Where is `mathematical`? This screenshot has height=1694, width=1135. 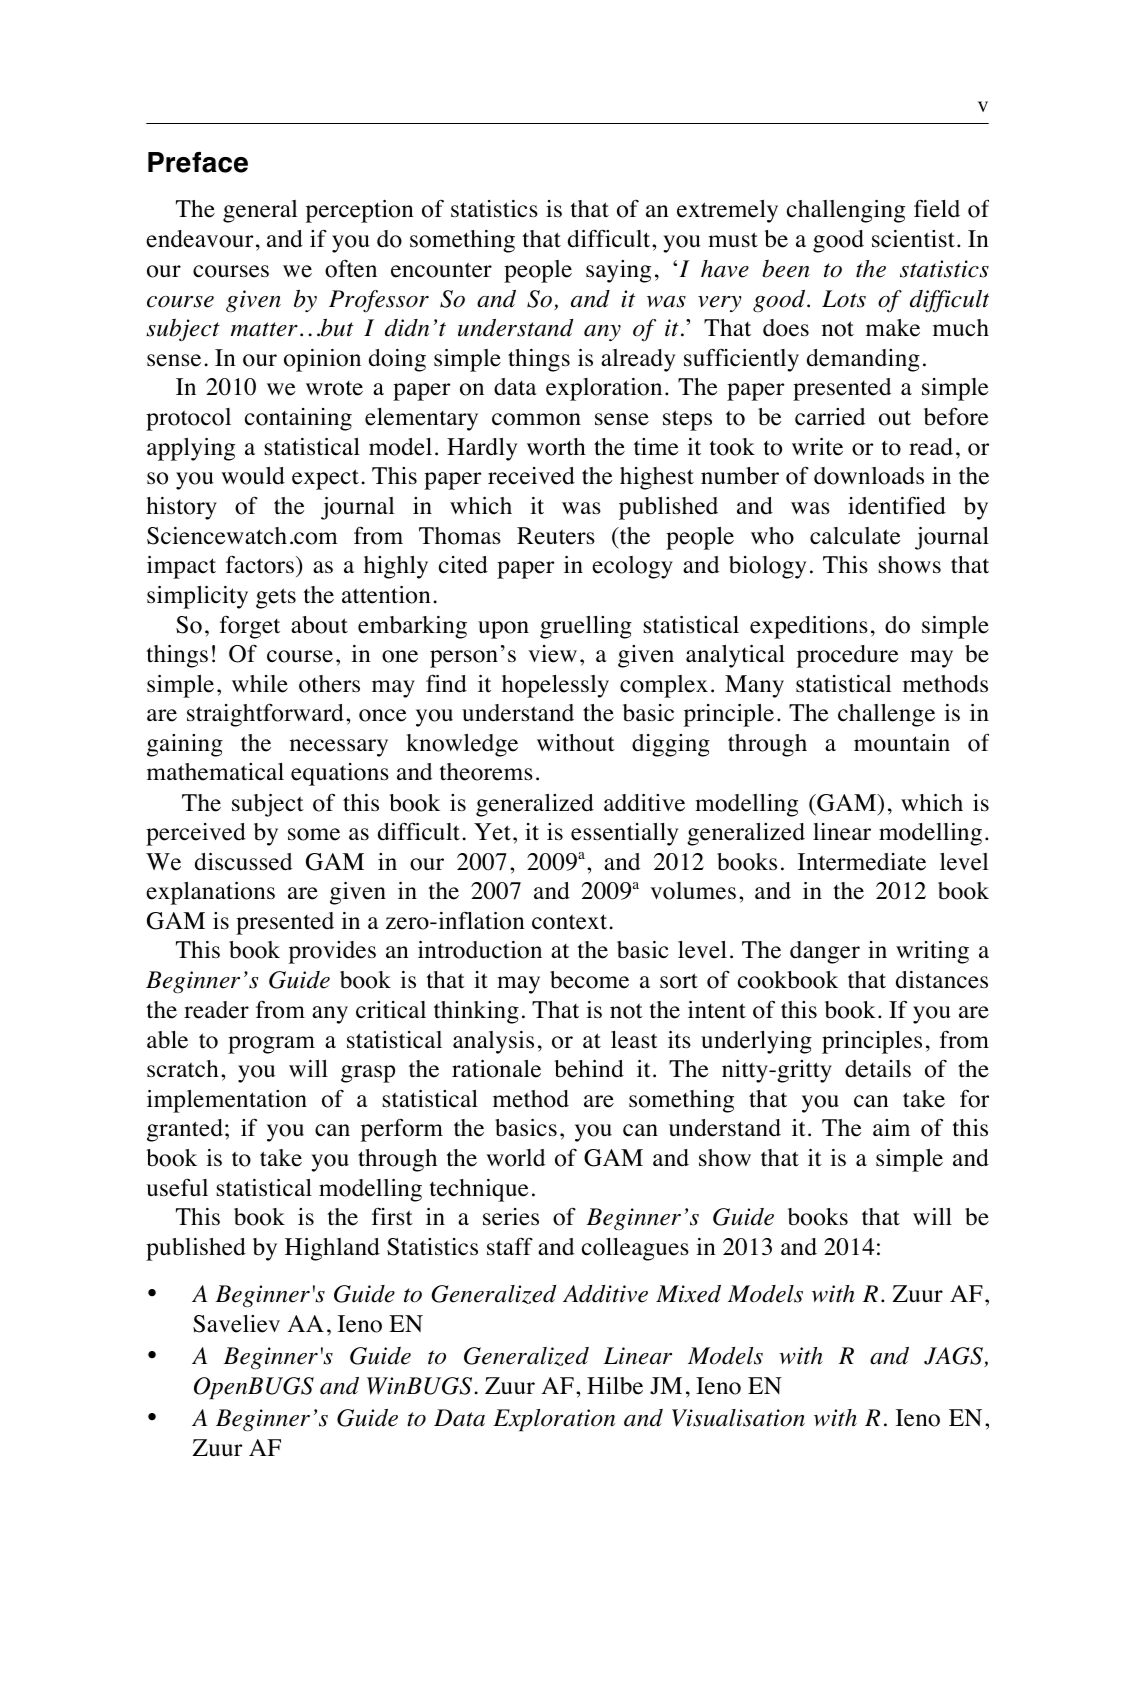 mathematical is located at coordinates (215, 772).
